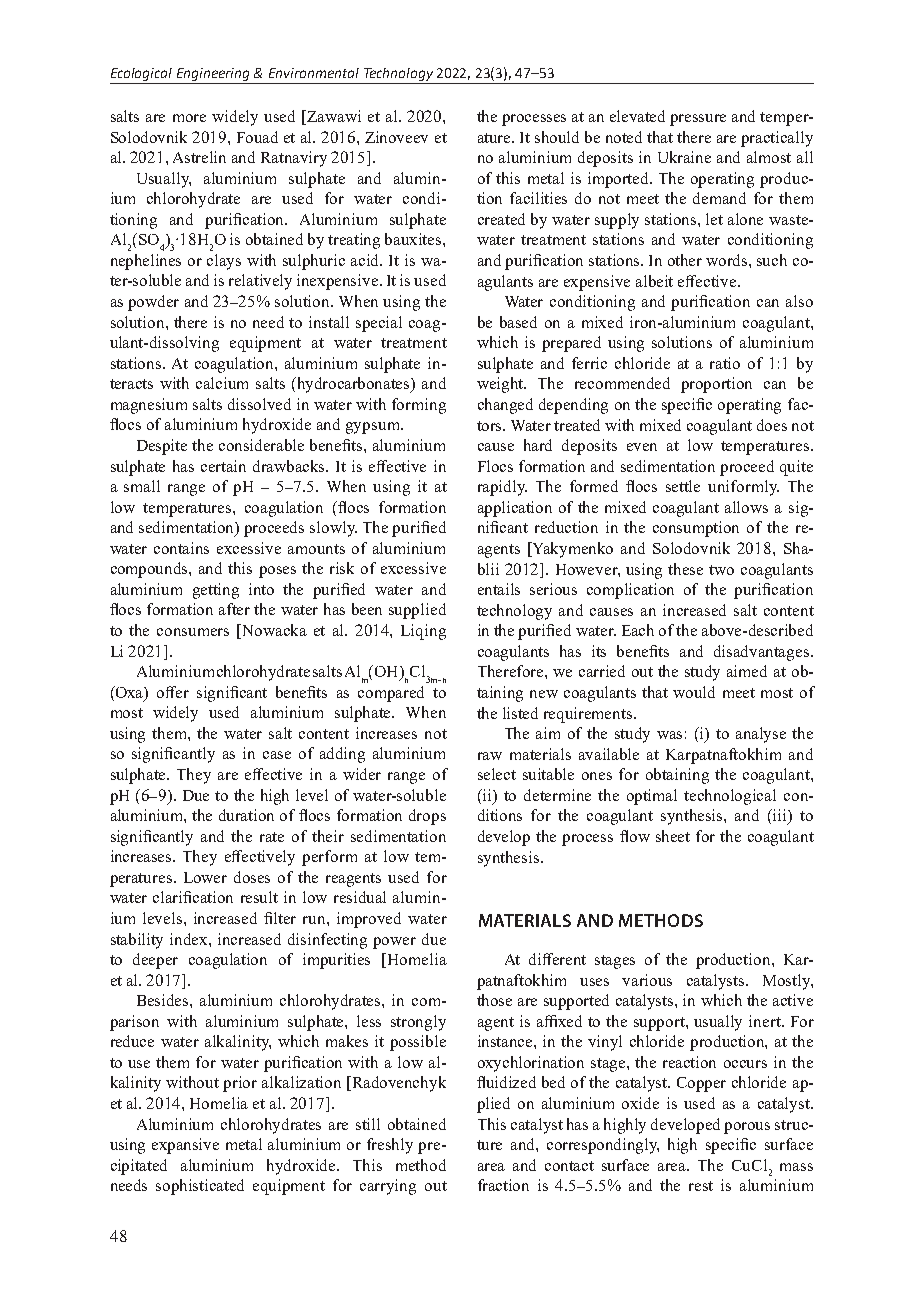  Describe the element at coordinates (698, 120) in the screenshot. I see `pressure` at that location.
